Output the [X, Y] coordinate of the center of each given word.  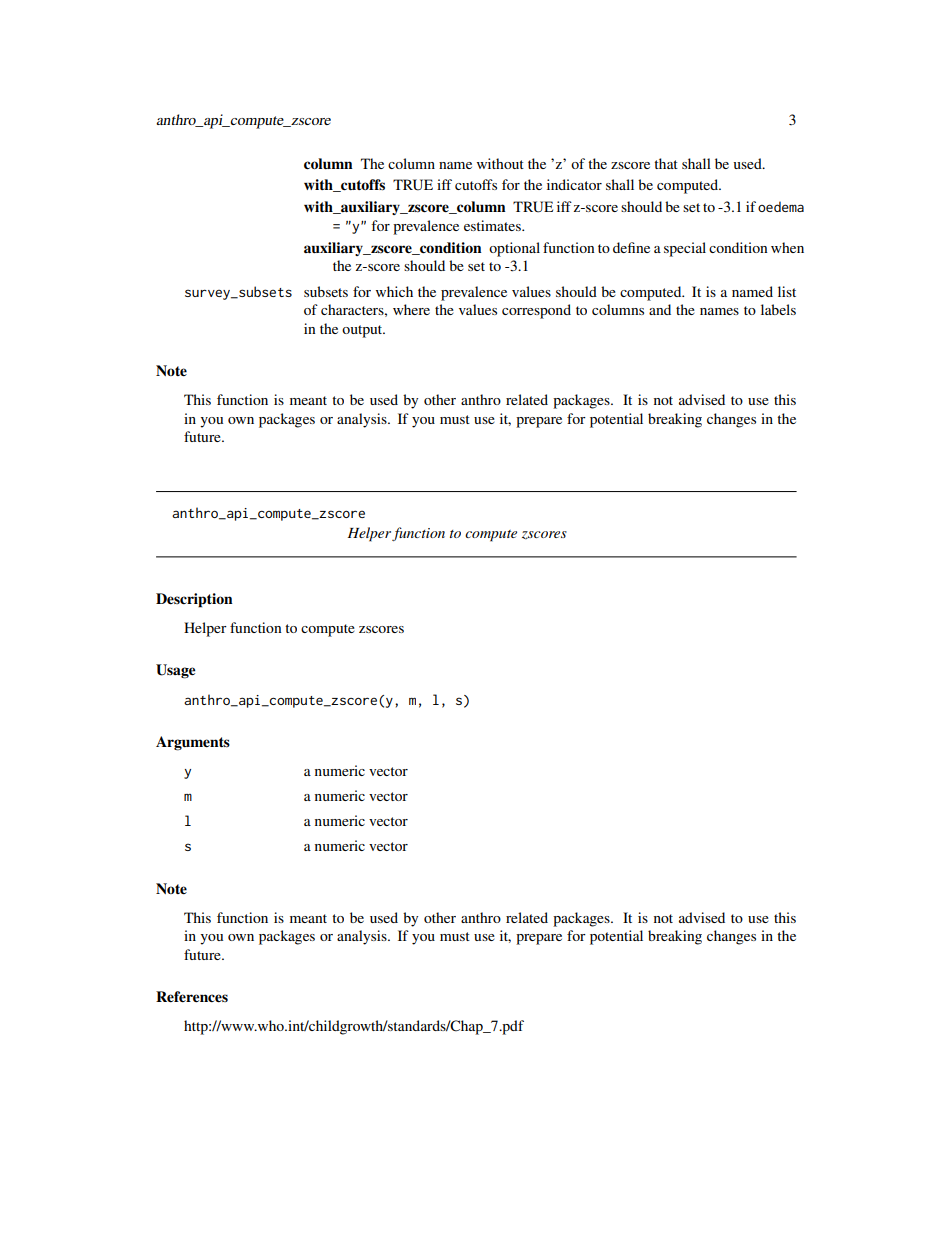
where [411, 309]
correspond [536, 311]
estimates [493, 225]
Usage [175, 671]
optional [514, 249]
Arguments [193, 743]
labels [778, 309]
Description [194, 600]
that [666, 163]
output [363, 331]
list [787, 291]
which [394, 291]
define [631, 247]
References [192, 997]
